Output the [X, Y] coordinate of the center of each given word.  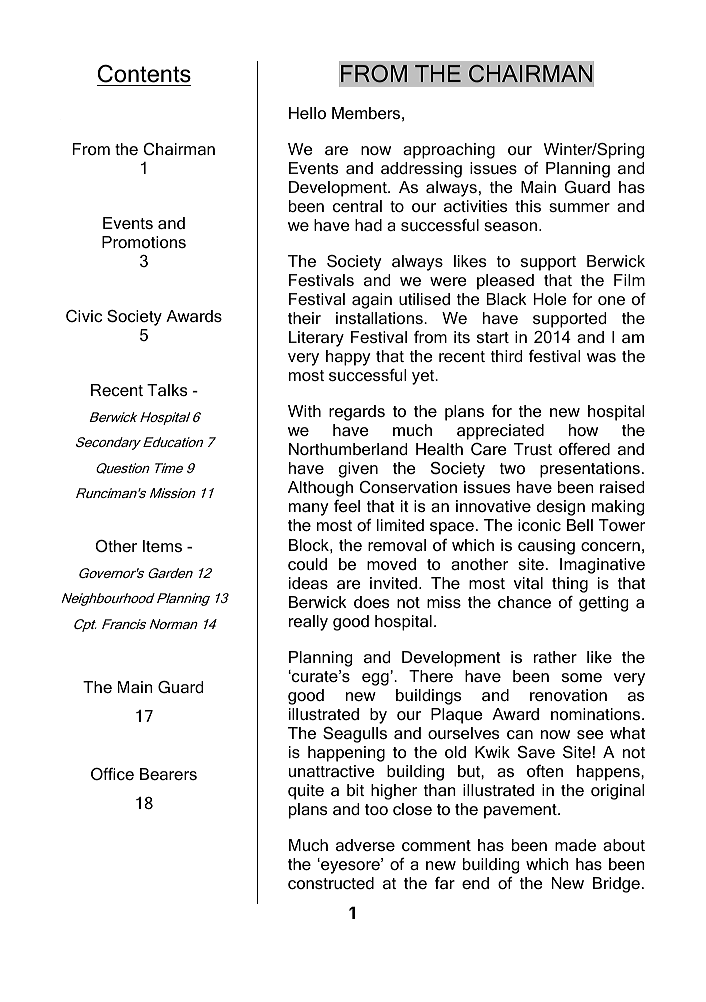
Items [162, 546]
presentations [590, 470]
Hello [307, 113]
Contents [144, 74]
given [358, 470]
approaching [449, 151]
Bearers [168, 774]
